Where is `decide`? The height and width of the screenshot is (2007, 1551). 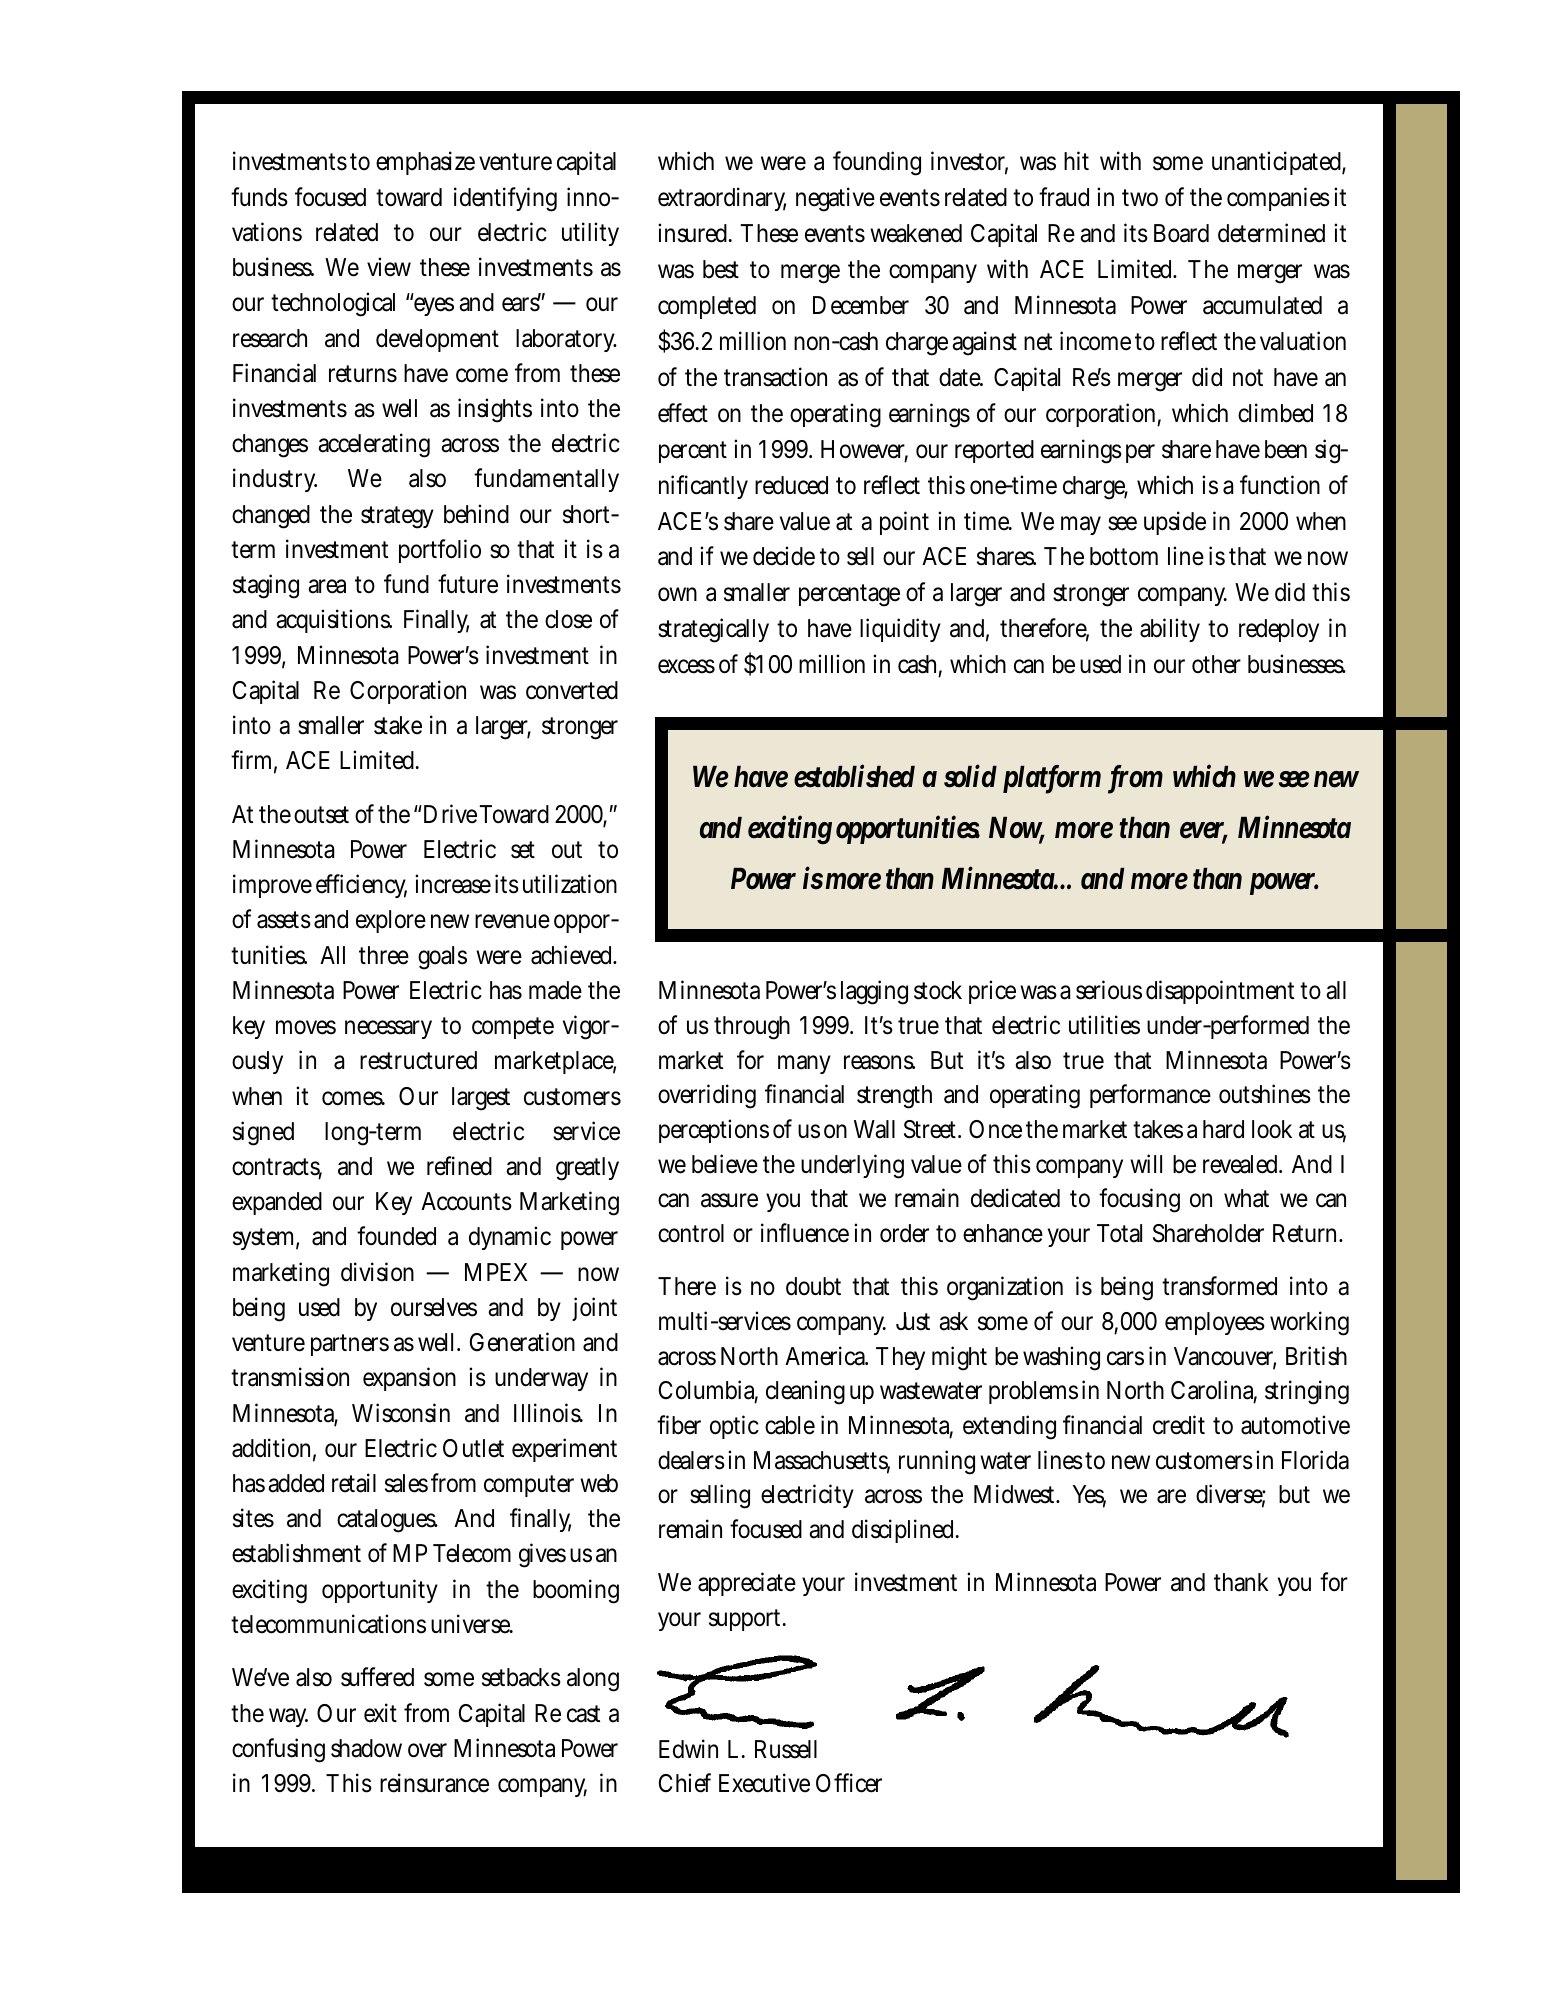
decide is located at coordinates (784, 556).
